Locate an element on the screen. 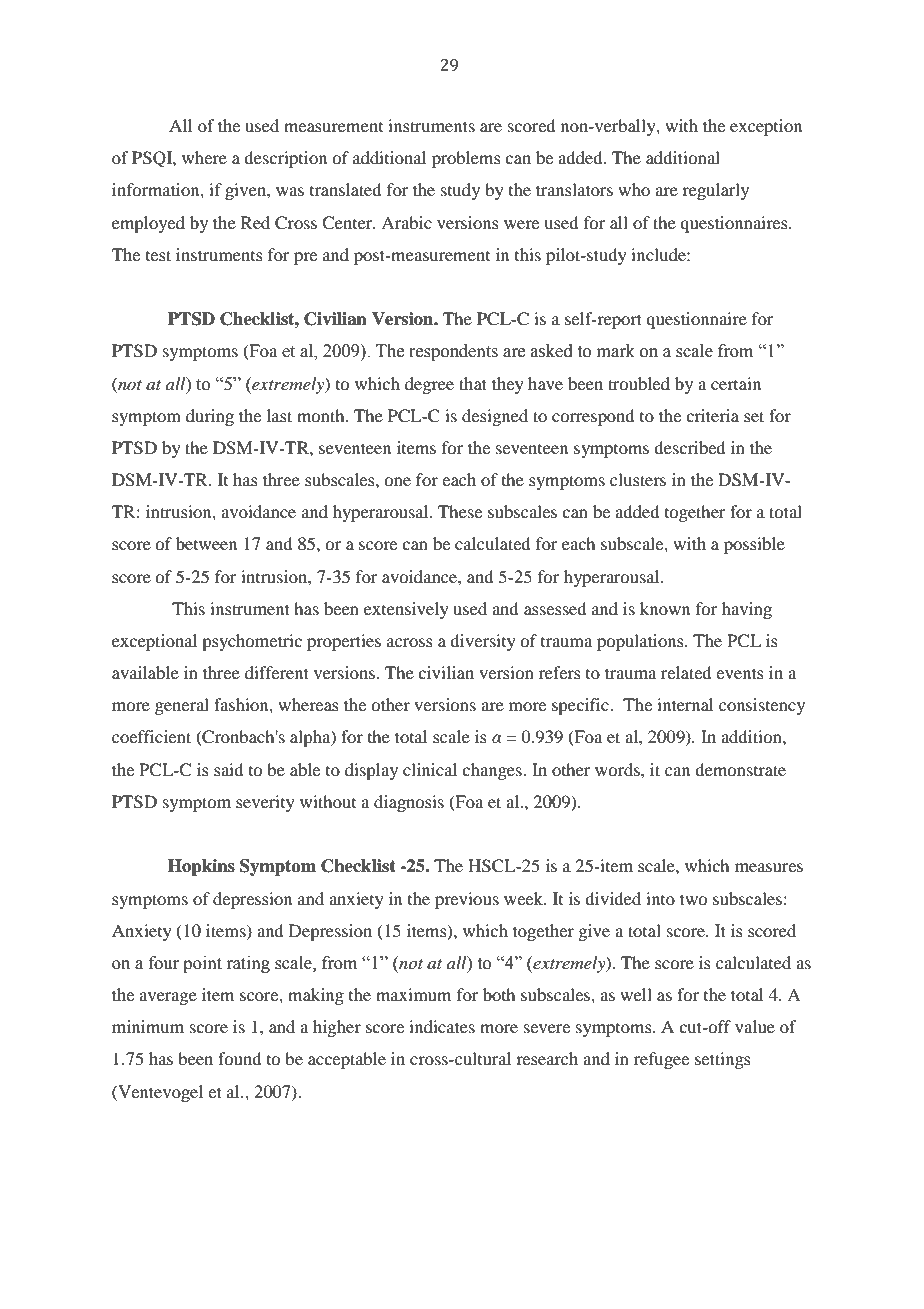 The width and height of the screenshot is (924, 1309). during is located at coordinates (210, 417).
